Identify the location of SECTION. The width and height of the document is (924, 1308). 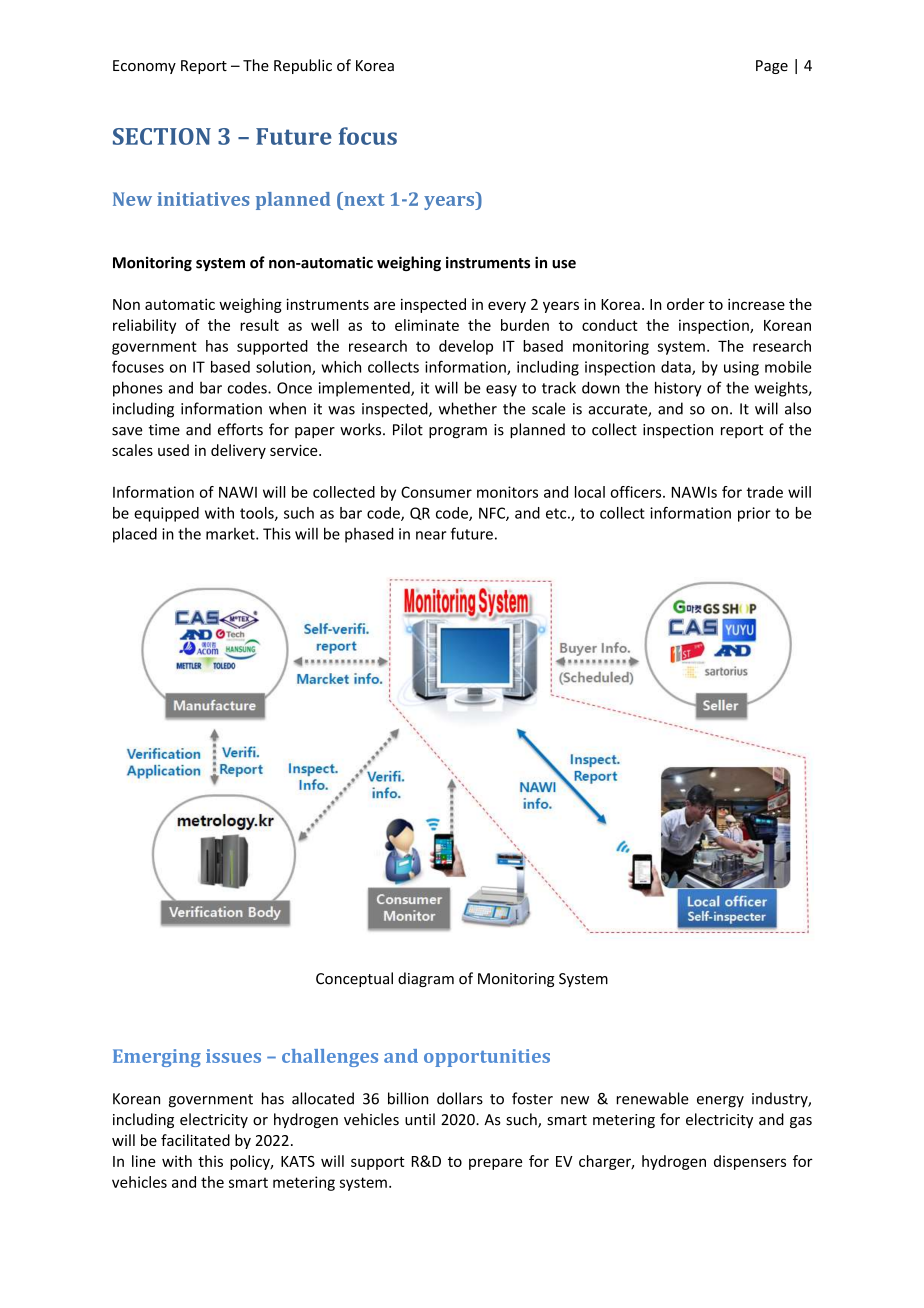
(162, 136).
